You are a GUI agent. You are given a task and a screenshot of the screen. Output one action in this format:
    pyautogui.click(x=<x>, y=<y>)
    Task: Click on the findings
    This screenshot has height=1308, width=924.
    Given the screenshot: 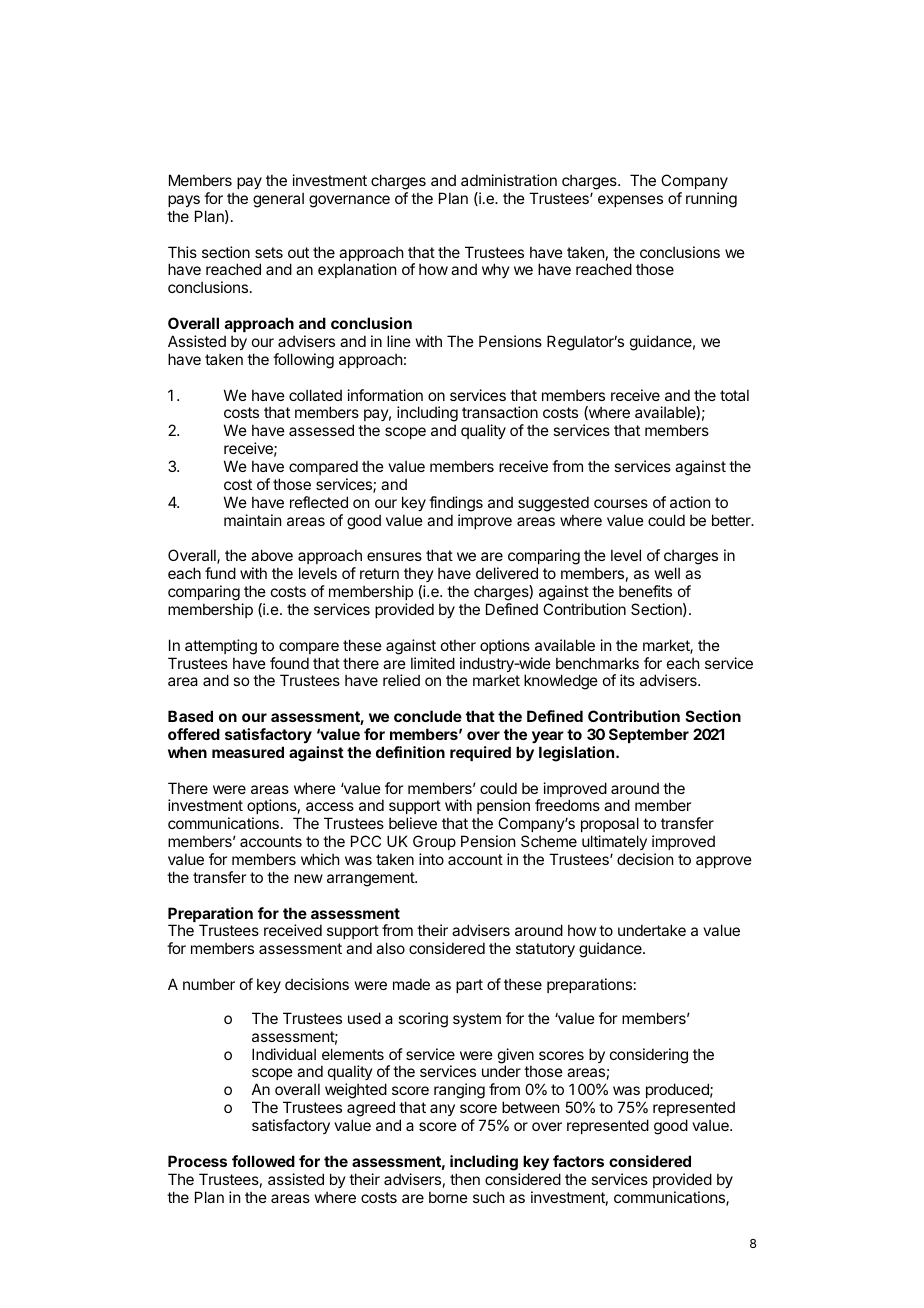 What is the action you would take?
    pyautogui.click(x=456, y=504)
